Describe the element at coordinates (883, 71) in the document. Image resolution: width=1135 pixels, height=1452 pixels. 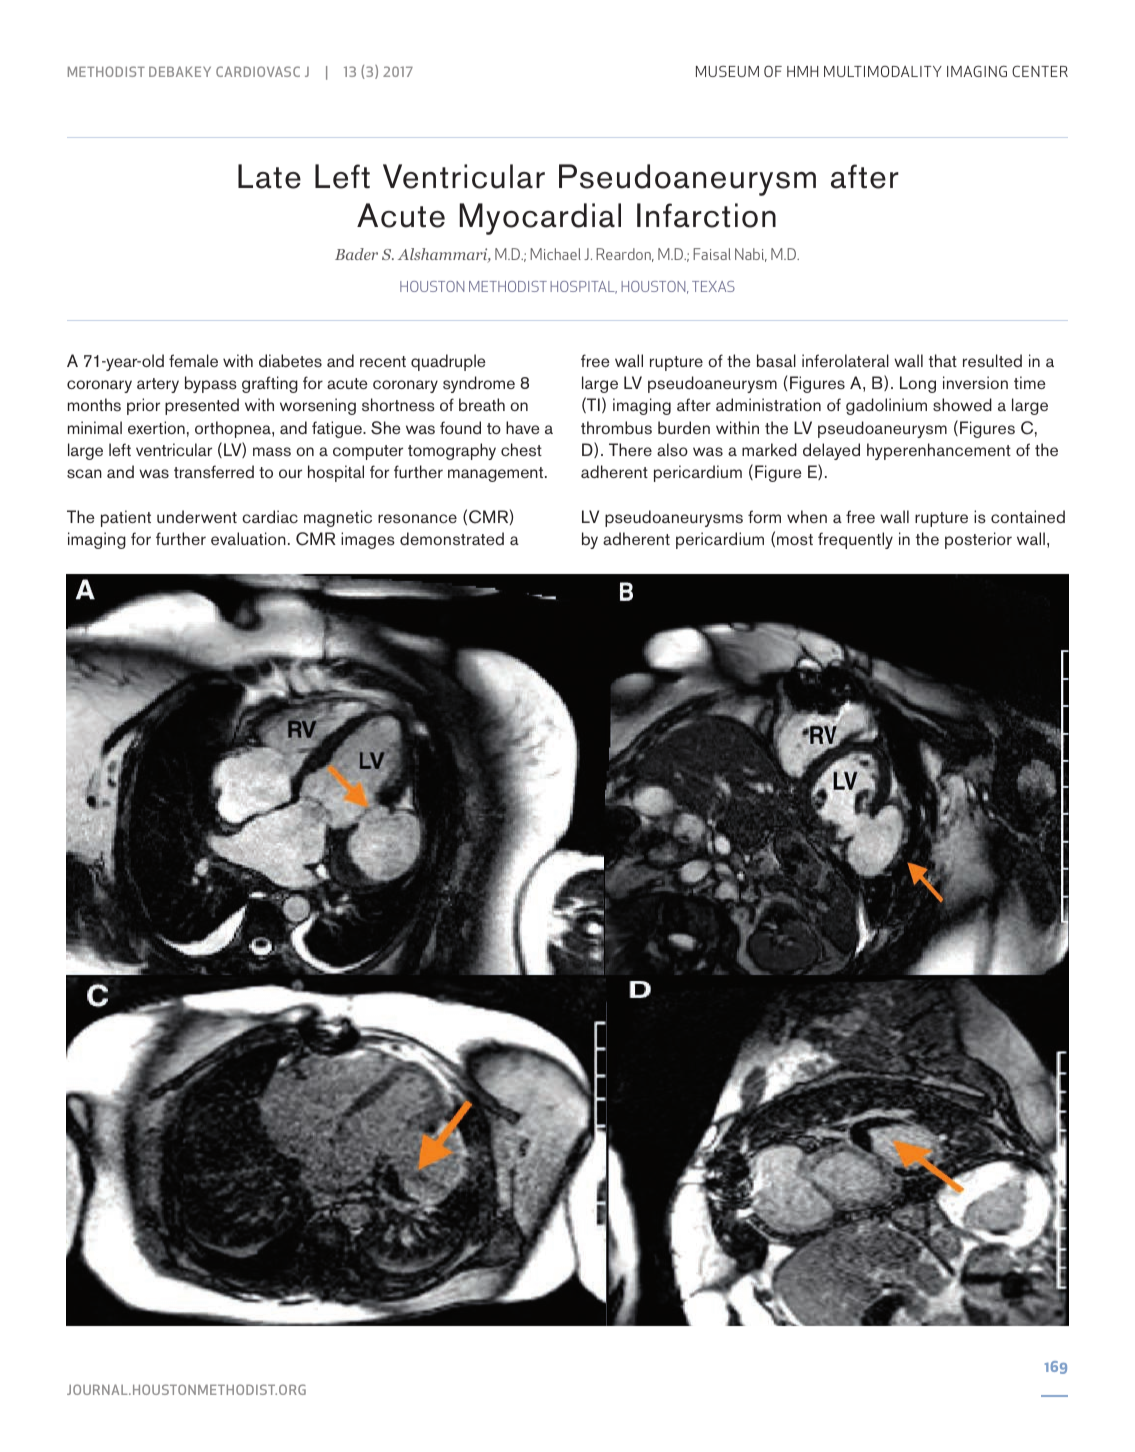
I see `MULTIMODALITY` at that location.
